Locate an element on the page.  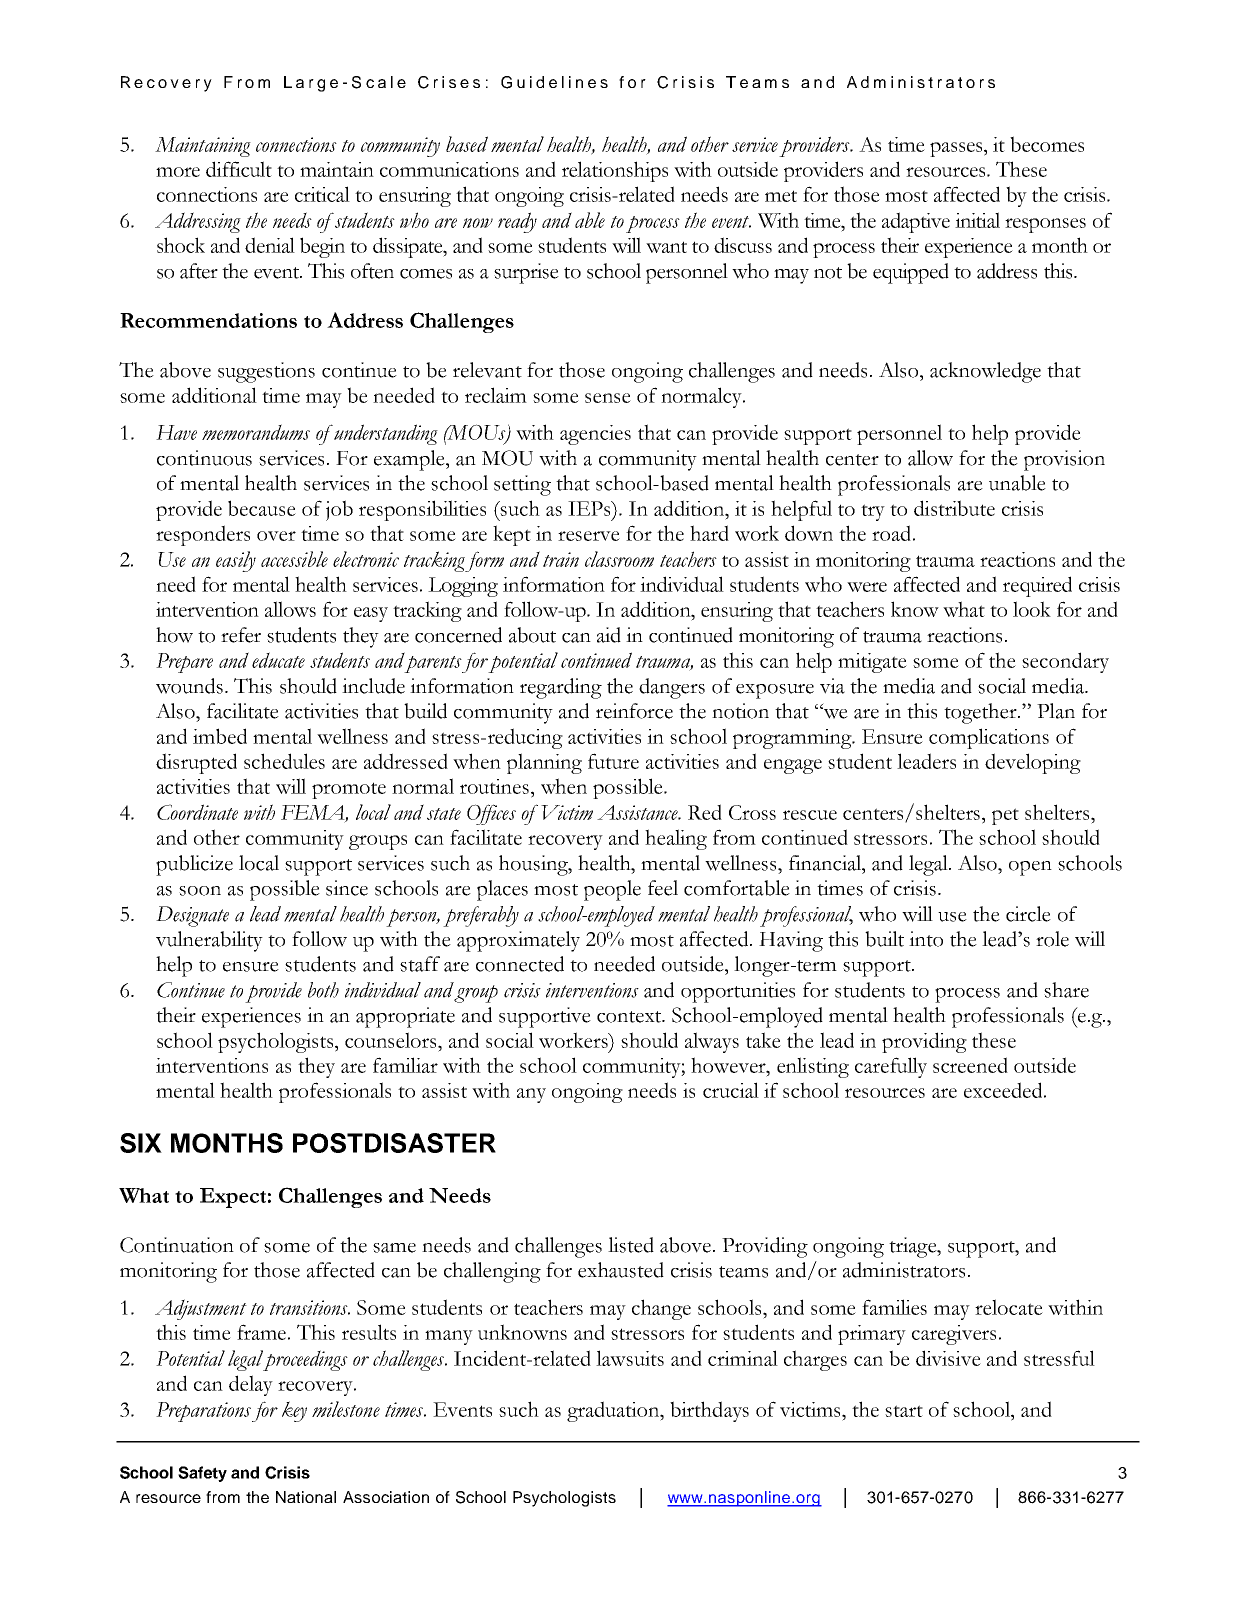
screened is located at coordinates (970, 1065).
